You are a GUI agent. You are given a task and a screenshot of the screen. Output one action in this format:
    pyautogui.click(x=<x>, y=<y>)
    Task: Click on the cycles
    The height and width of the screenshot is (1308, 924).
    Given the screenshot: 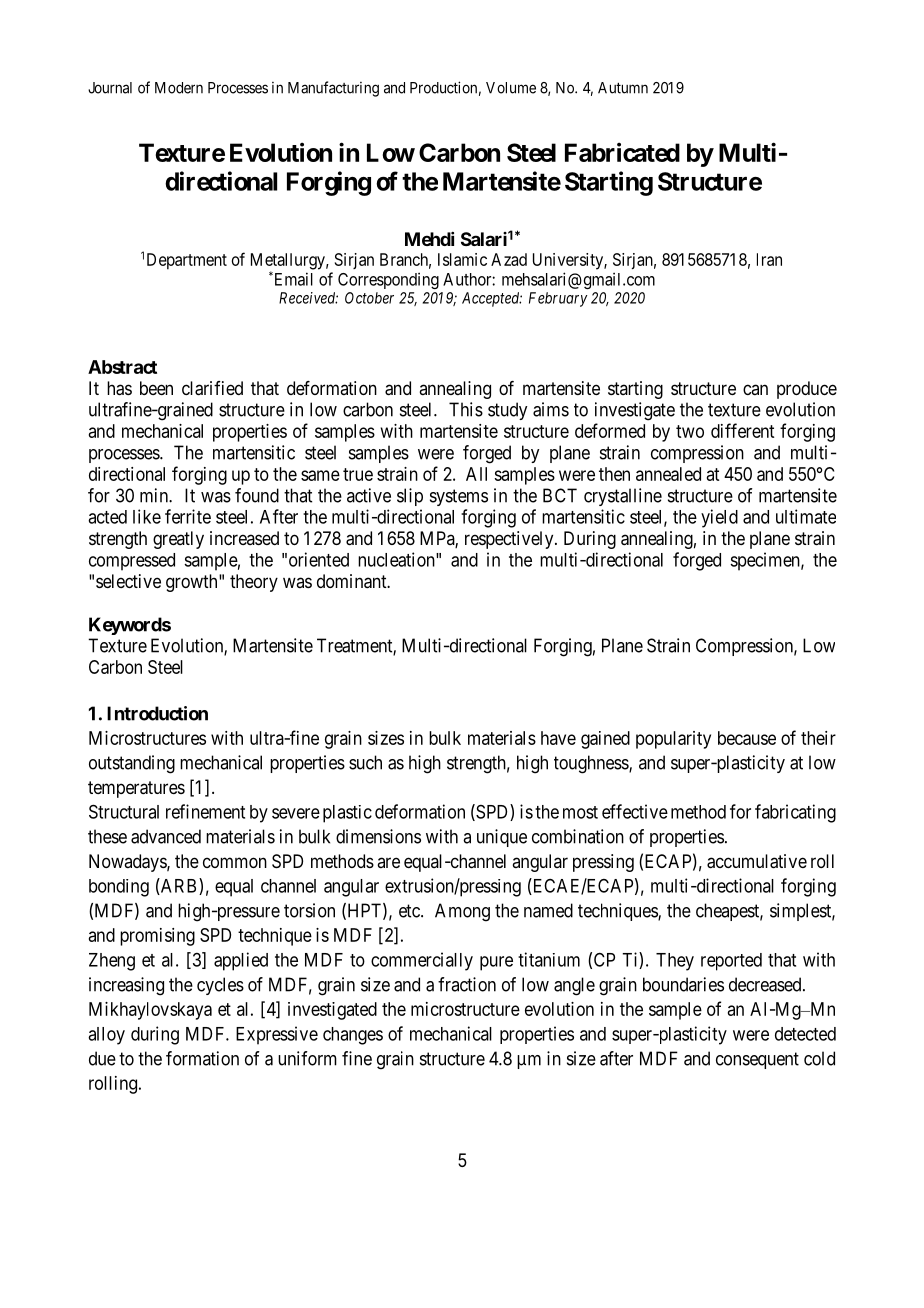 What is the action you would take?
    pyautogui.click(x=220, y=986)
